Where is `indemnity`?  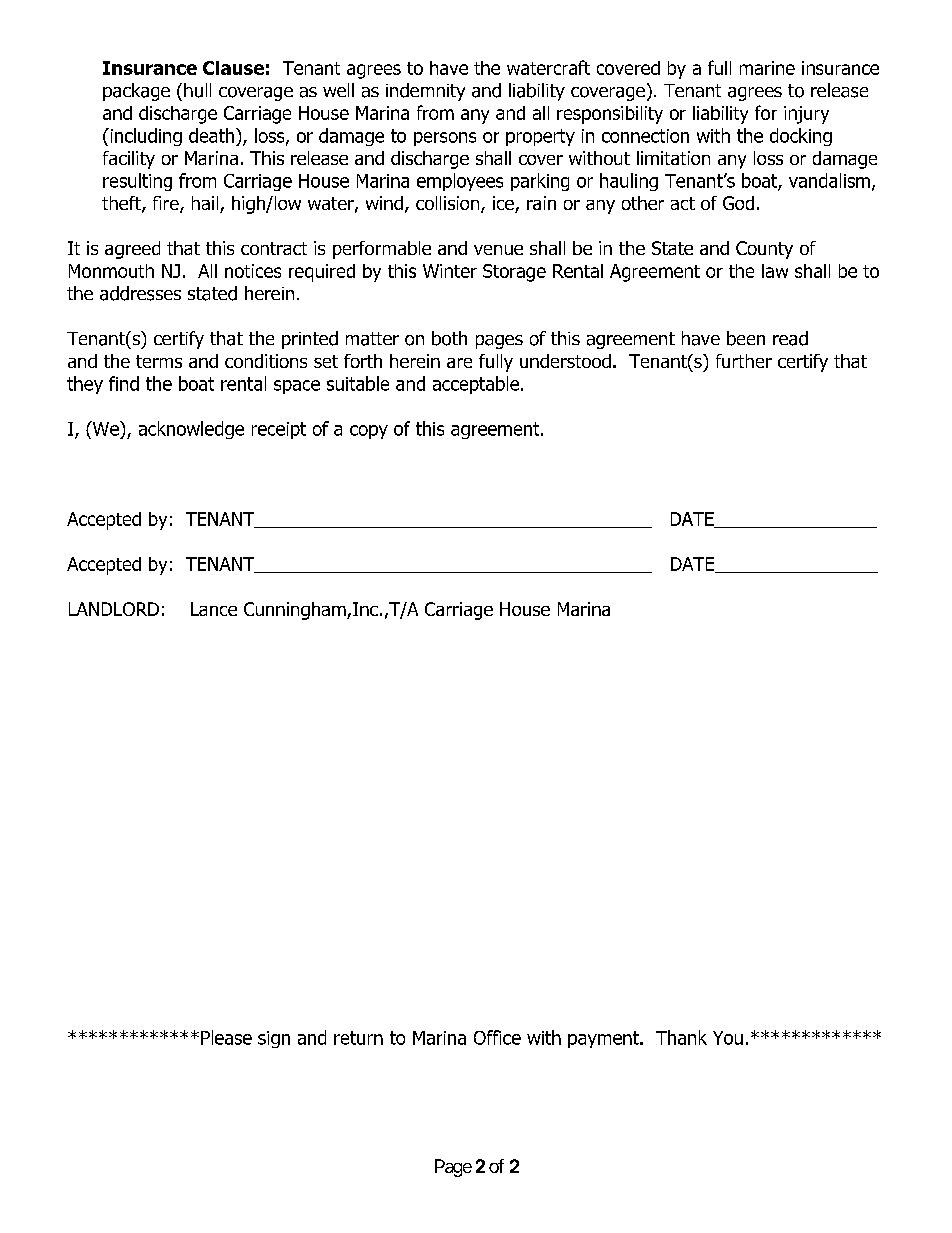
indemnity is located at coordinates (425, 92).
